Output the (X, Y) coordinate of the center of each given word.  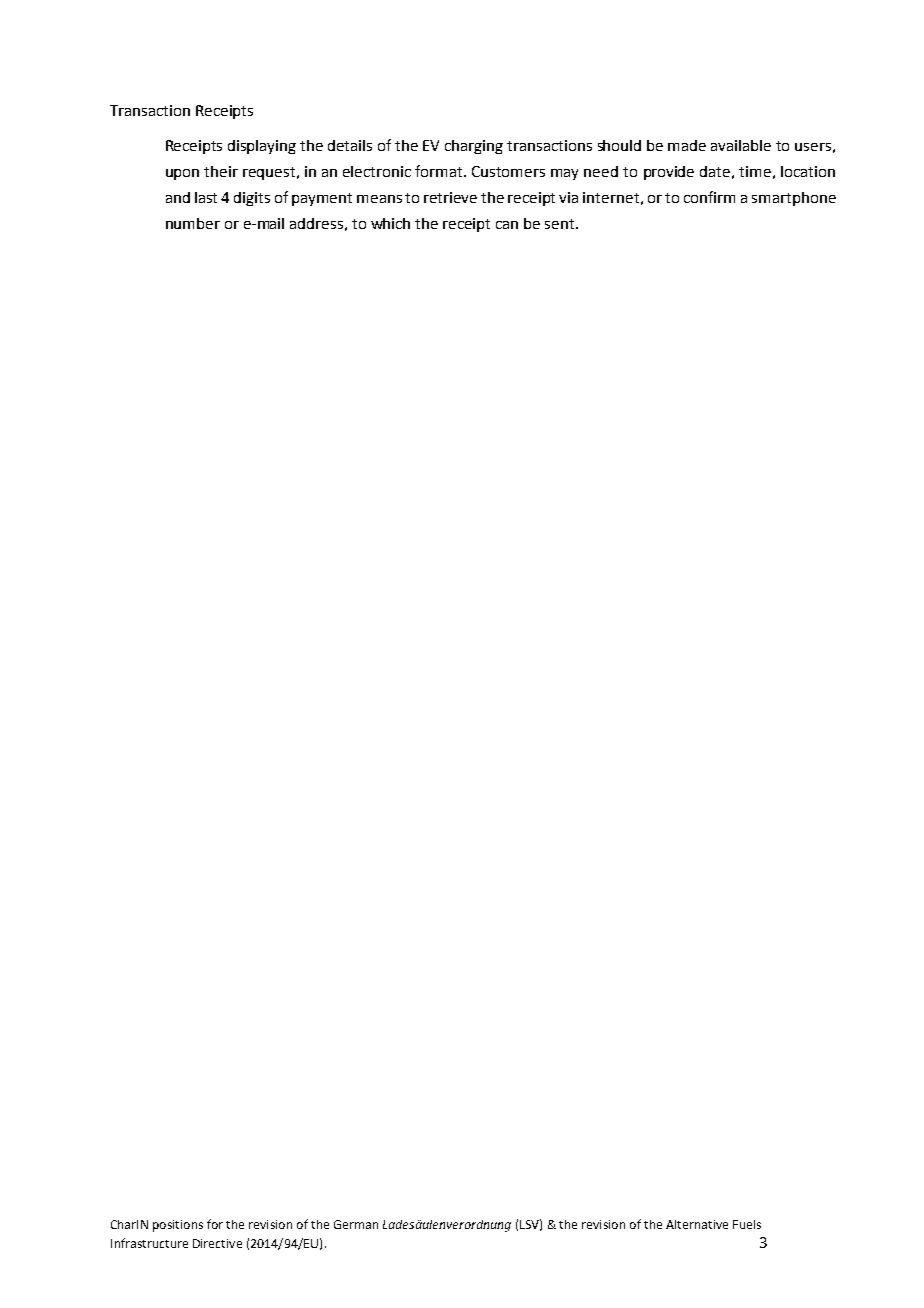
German (356, 1224)
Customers (508, 171)
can (507, 225)
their (221, 171)
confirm (709, 197)
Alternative (697, 1224)
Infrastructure (149, 1243)
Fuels (747, 1224)
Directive (217, 1243)
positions (178, 1226)
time (755, 171)
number (193, 223)
